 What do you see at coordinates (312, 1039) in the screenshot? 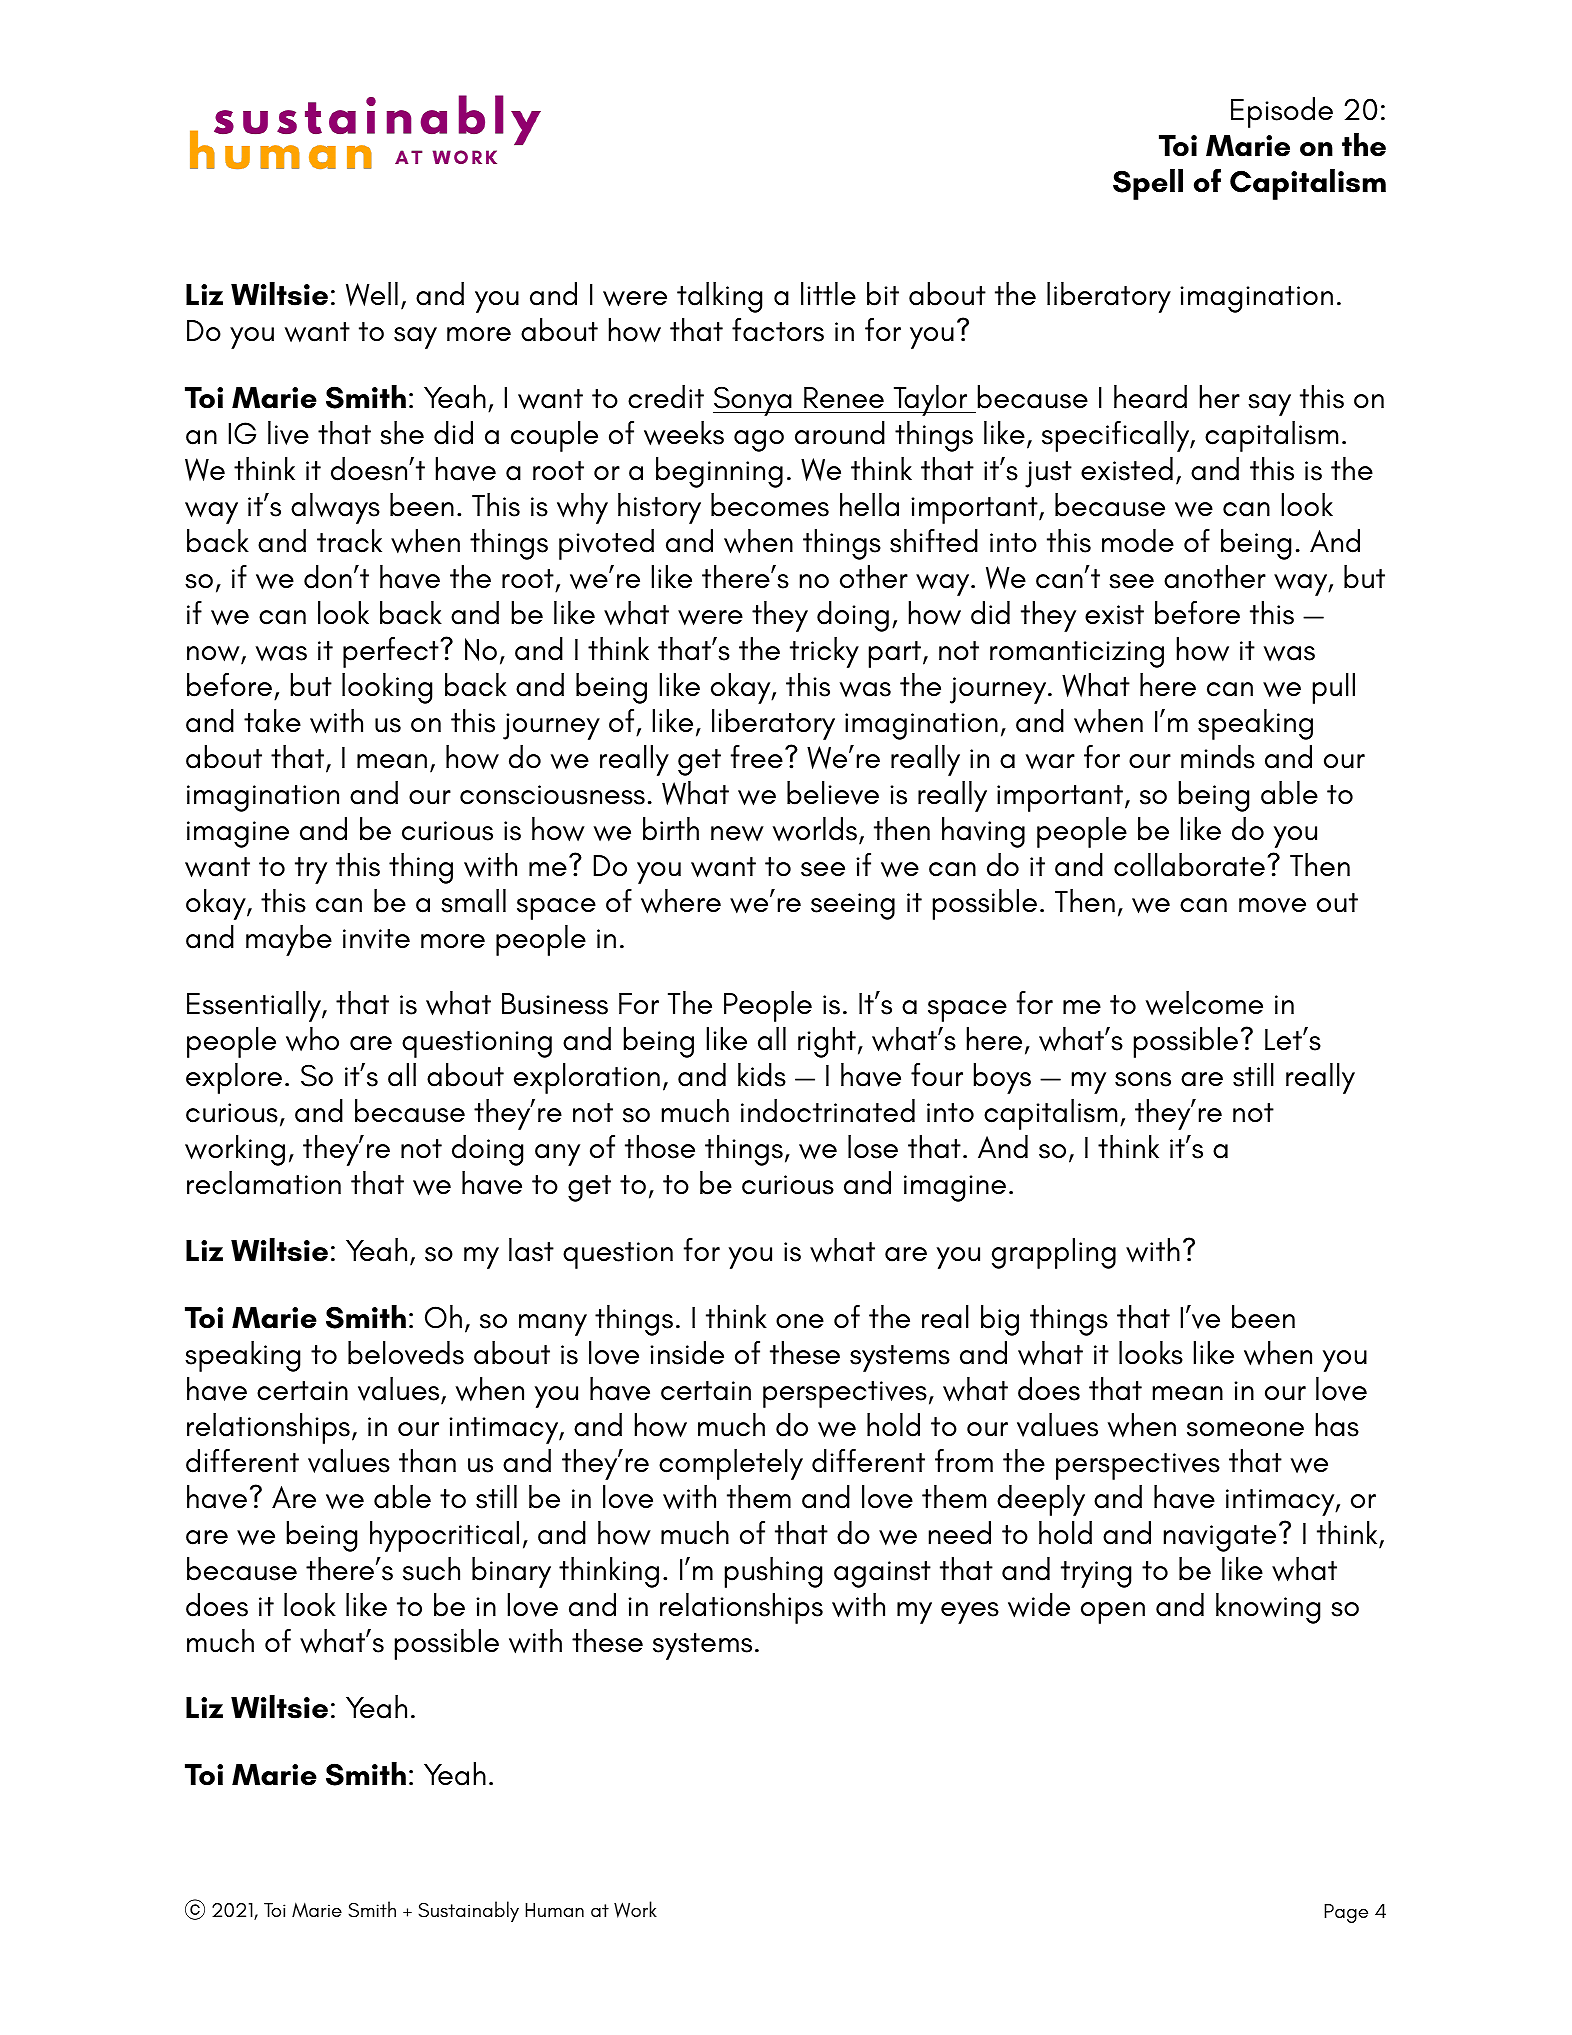
I see `who` at bounding box center [312, 1039].
